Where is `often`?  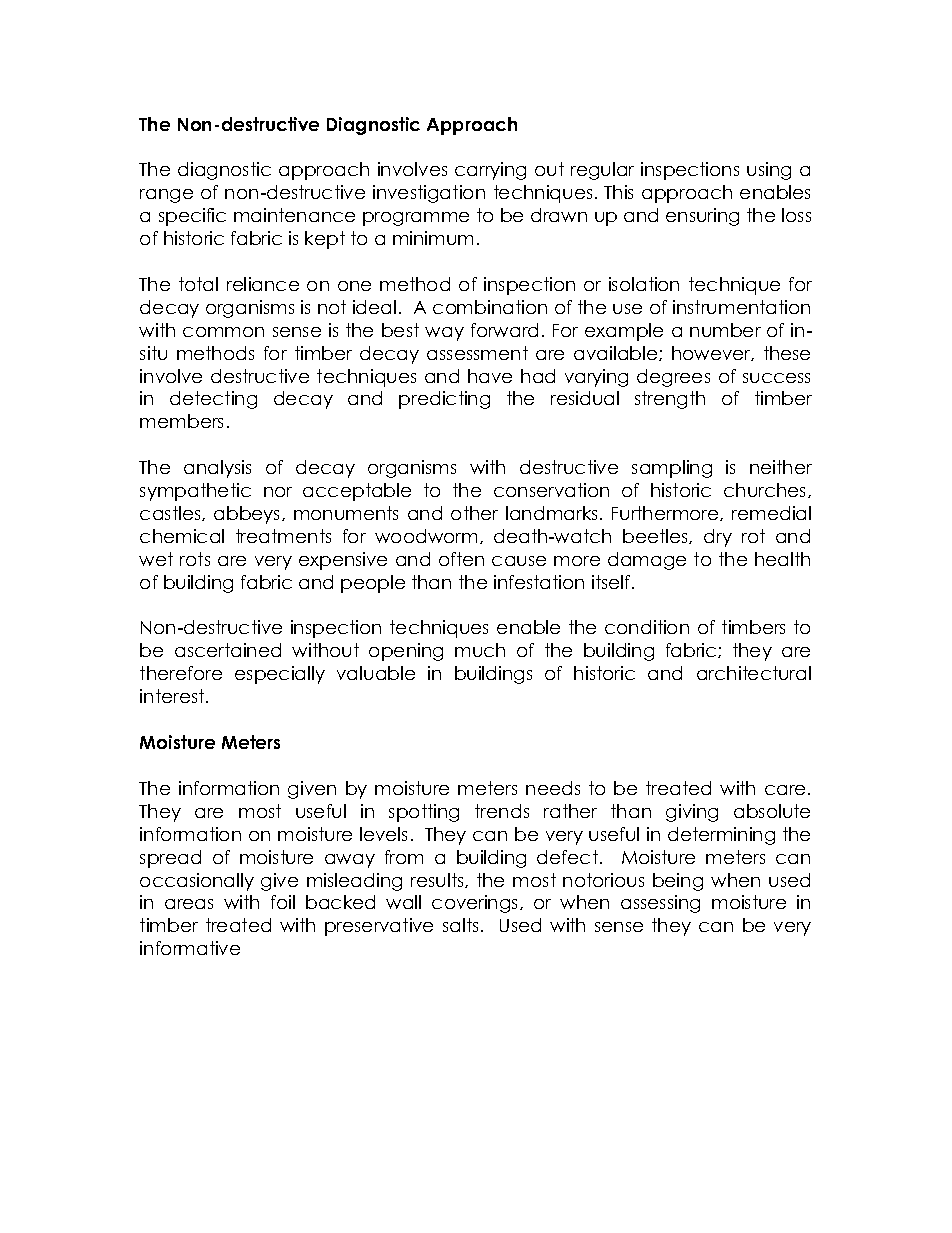
often is located at coordinates (461, 559).
